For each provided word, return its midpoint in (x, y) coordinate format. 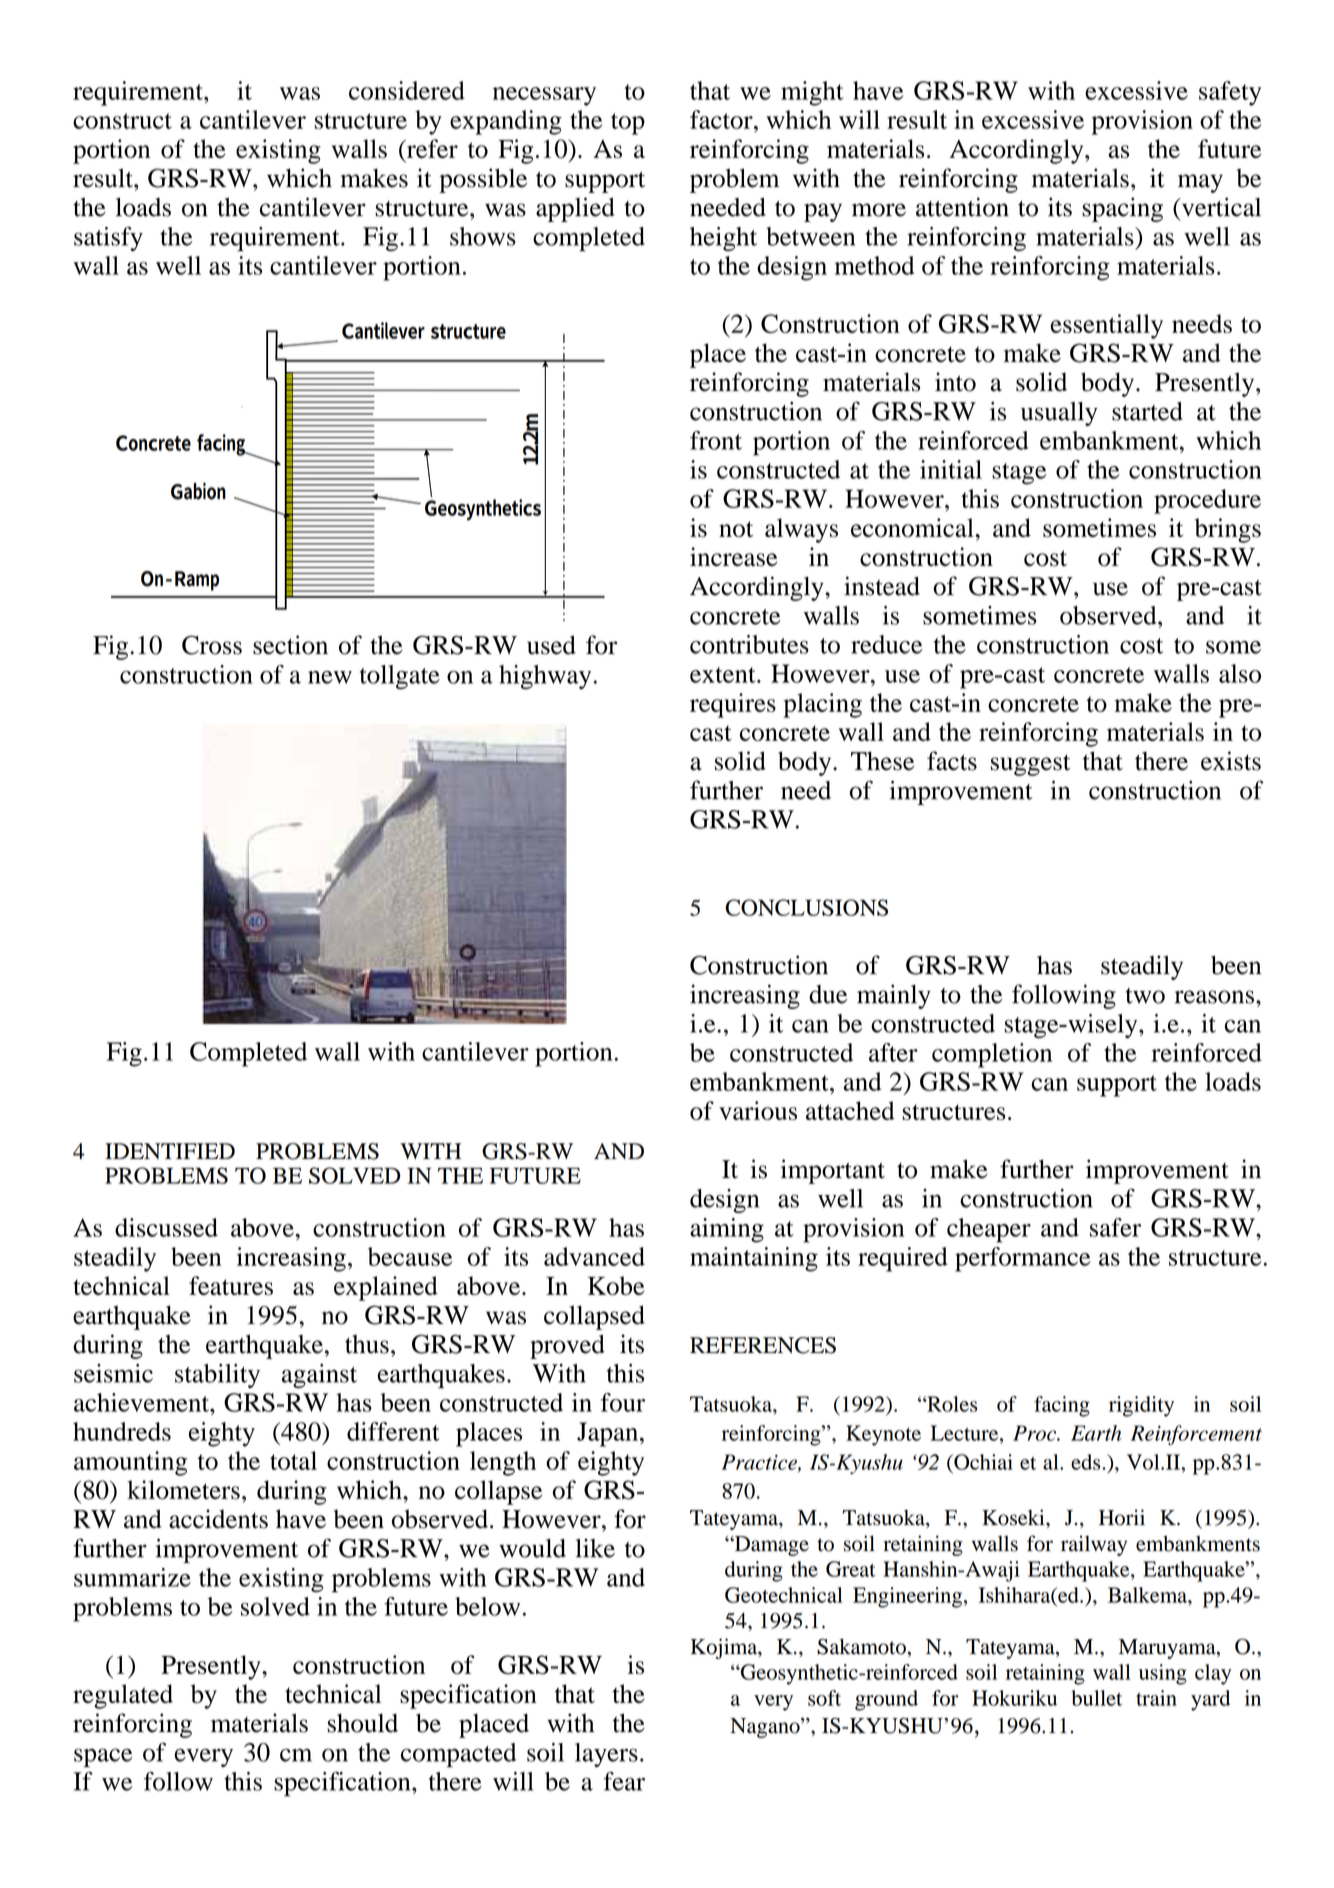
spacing (1122, 209)
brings (1228, 530)
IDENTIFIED (170, 1151)
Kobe (616, 1285)
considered (407, 90)
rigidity (1141, 1406)
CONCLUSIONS (806, 907)
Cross (212, 645)
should (362, 1723)
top (628, 124)
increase (733, 557)
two (1145, 996)
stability (217, 1376)
